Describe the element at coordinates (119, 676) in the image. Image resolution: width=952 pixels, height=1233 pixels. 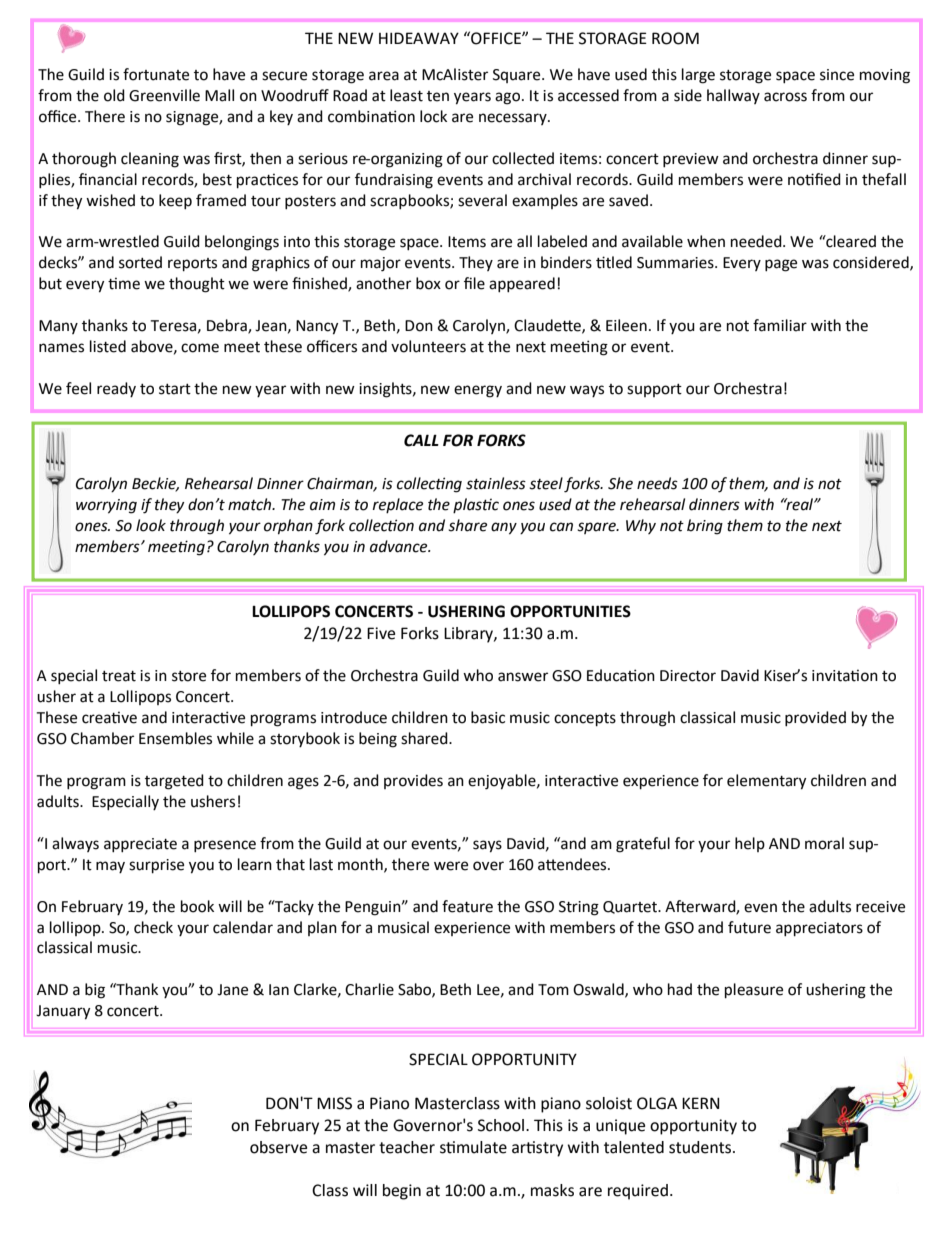
I see `treat` at that location.
